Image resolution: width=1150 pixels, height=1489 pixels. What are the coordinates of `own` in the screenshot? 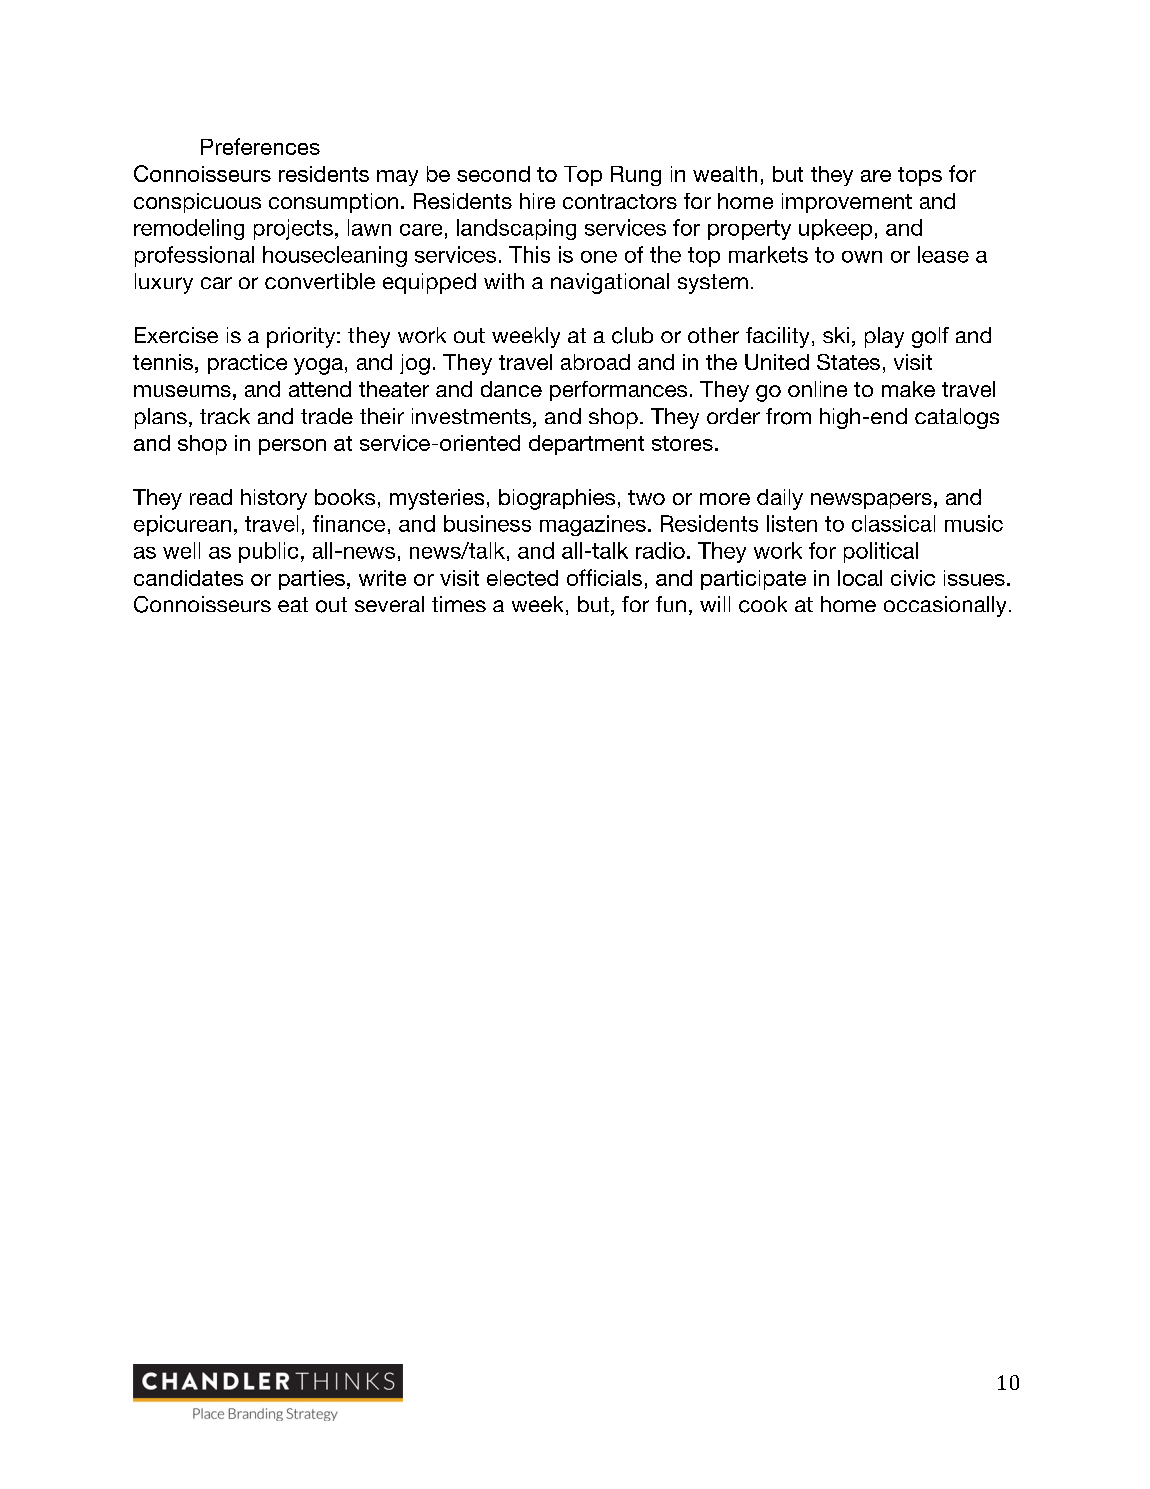 It's located at (862, 257).
